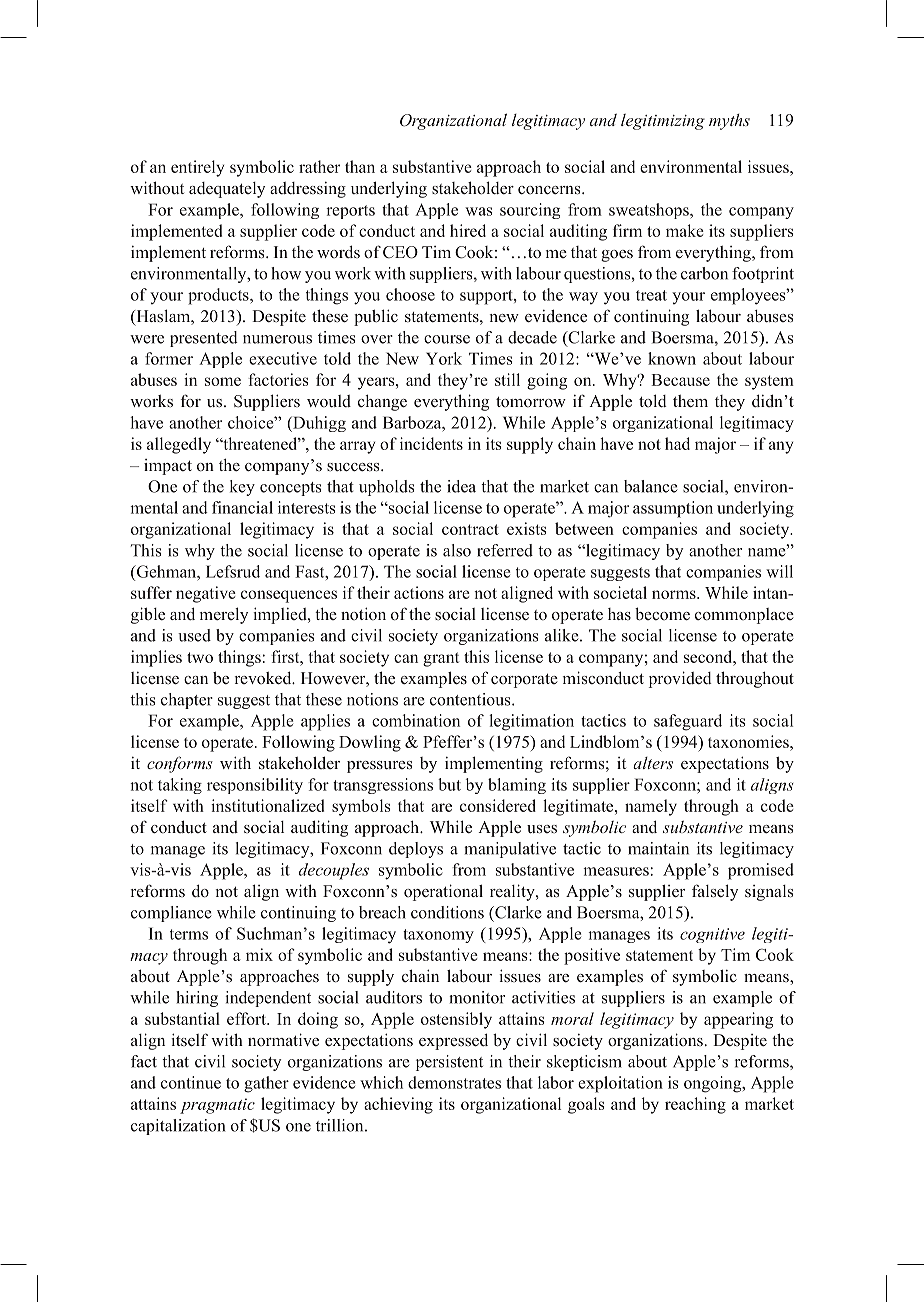 The height and width of the screenshot is (1302, 924). Describe the element at coordinates (444, 358) in the screenshot. I see `York` at that location.
